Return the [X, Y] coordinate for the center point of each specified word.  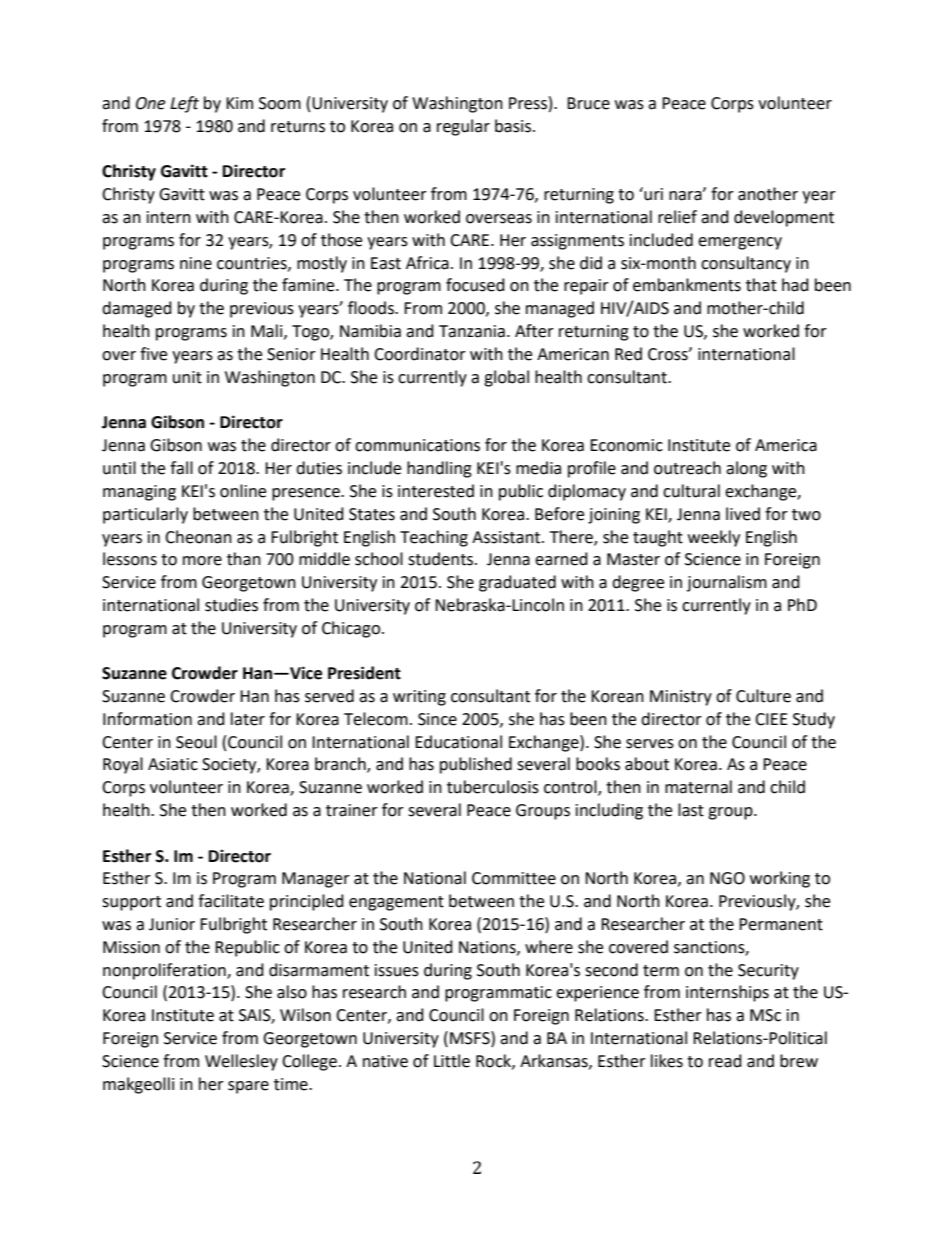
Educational [458, 742]
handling [439, 469]
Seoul [196, 742]
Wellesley [241, 1062]
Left [184, 104]
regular [463, 127]
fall [181, 468]
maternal [698, 787]
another [768, 194]
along [746, 469]
